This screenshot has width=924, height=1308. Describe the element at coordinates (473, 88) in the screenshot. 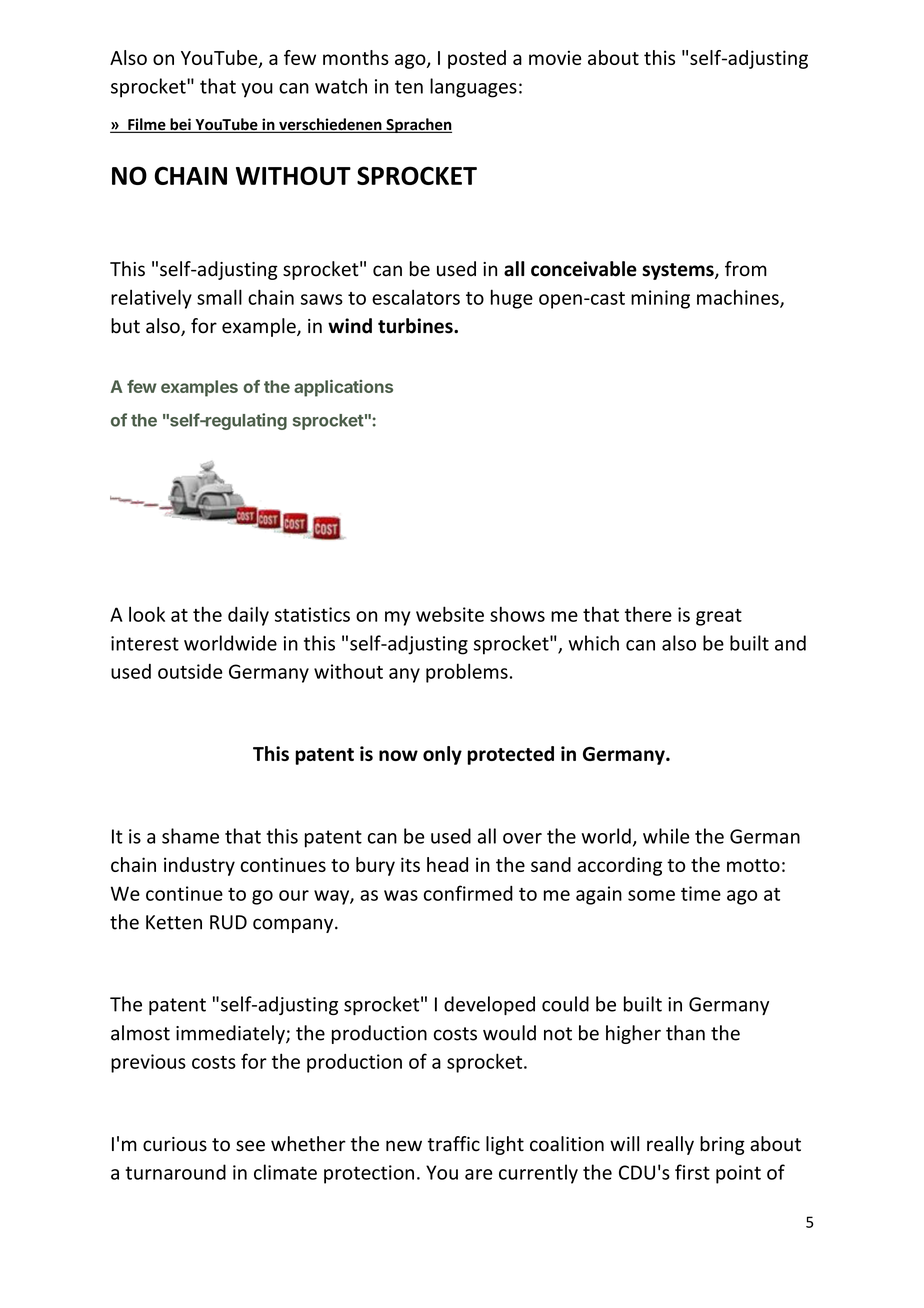

I see `languages` at that location.
